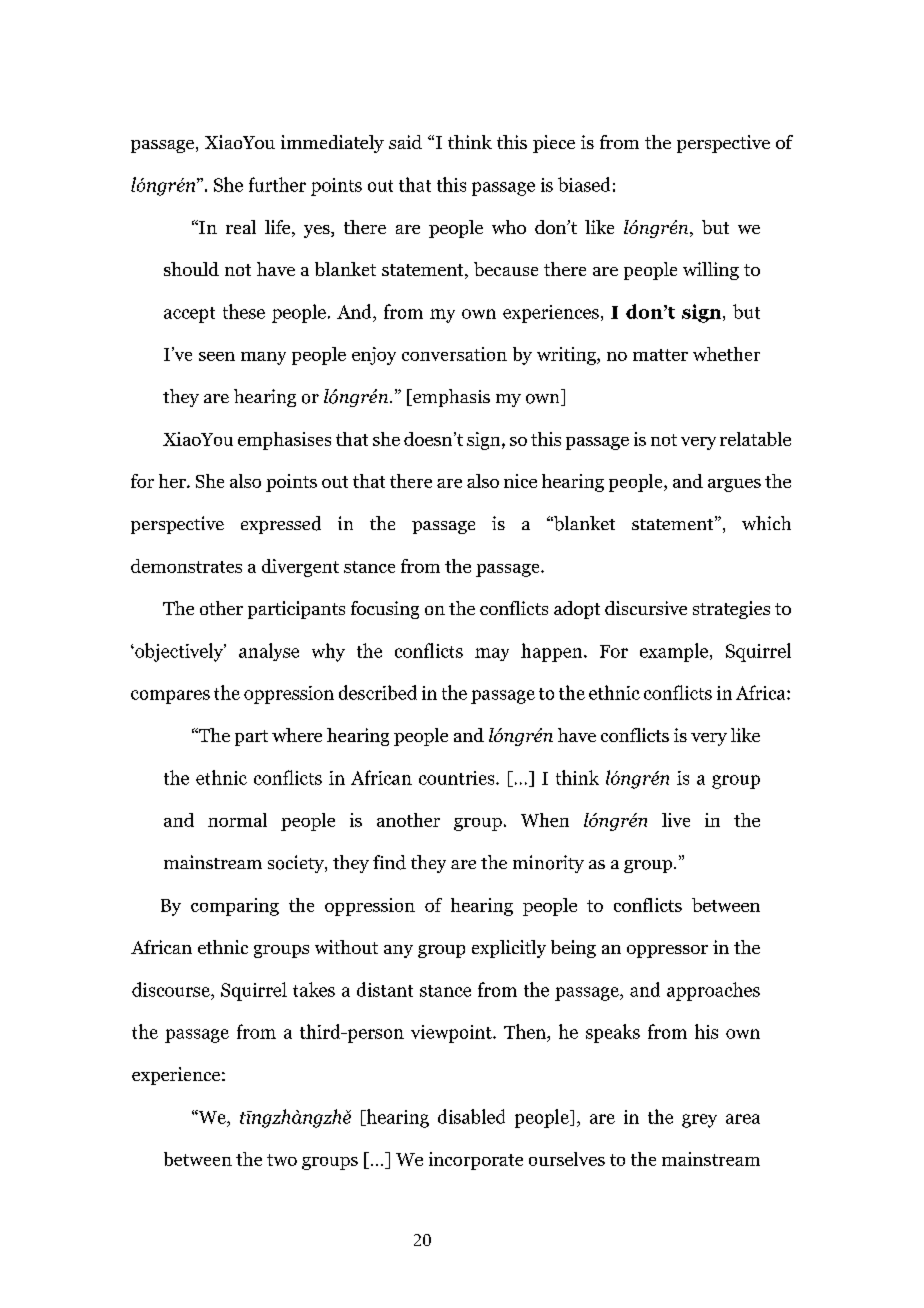 This page has height=1308, width=924. What do you see at coordinates (405, 142) in the page?
I see `said` at bounding box center [405, 142].
